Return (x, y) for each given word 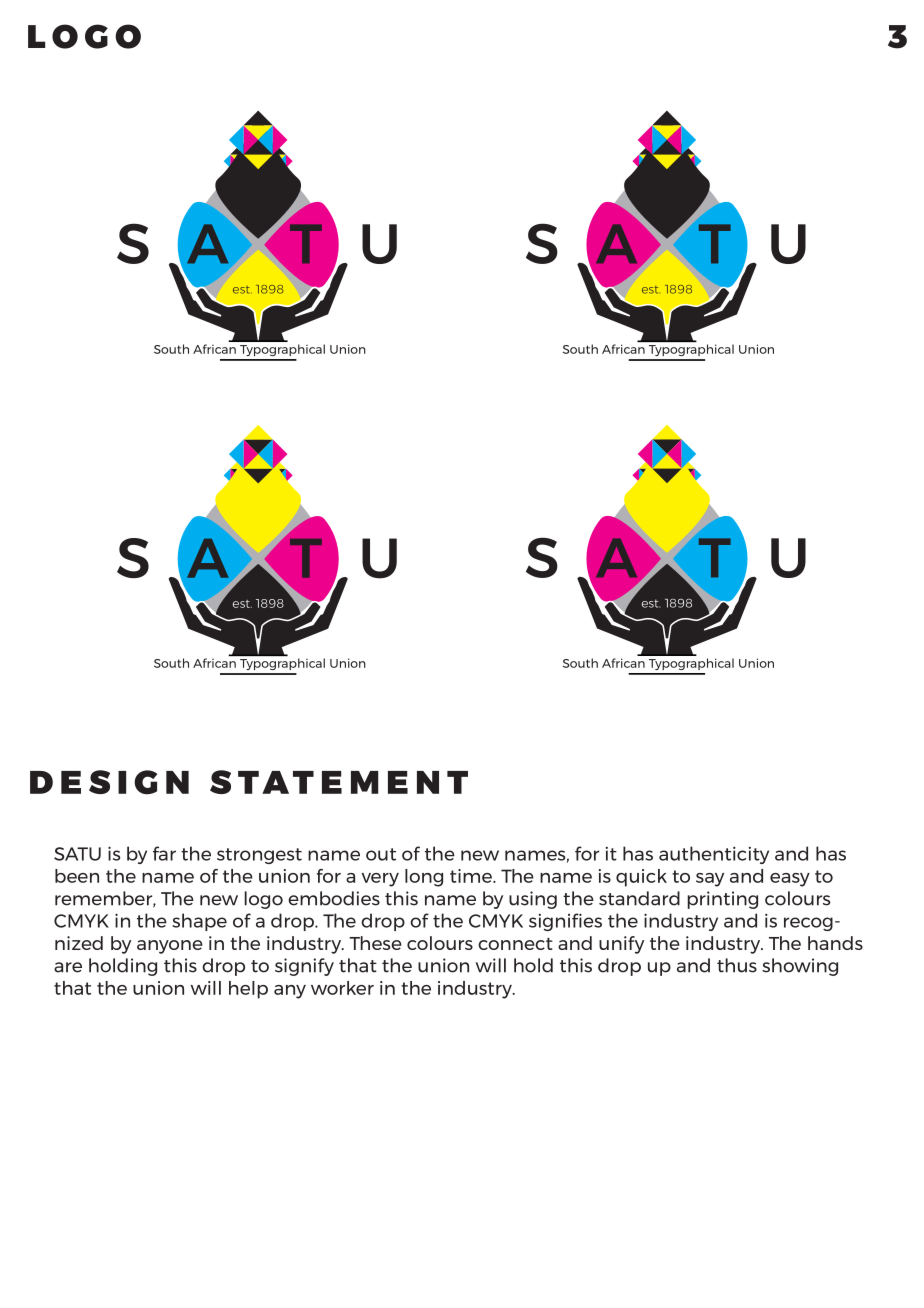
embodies (334, 898)
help (248, 990)
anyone (170, 947)
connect (515, 944)
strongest (259, 856)
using (533, 900)
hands (835, 943)
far (164, 853)
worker (342, 988)
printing (722, 900)
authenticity (714, 855)
